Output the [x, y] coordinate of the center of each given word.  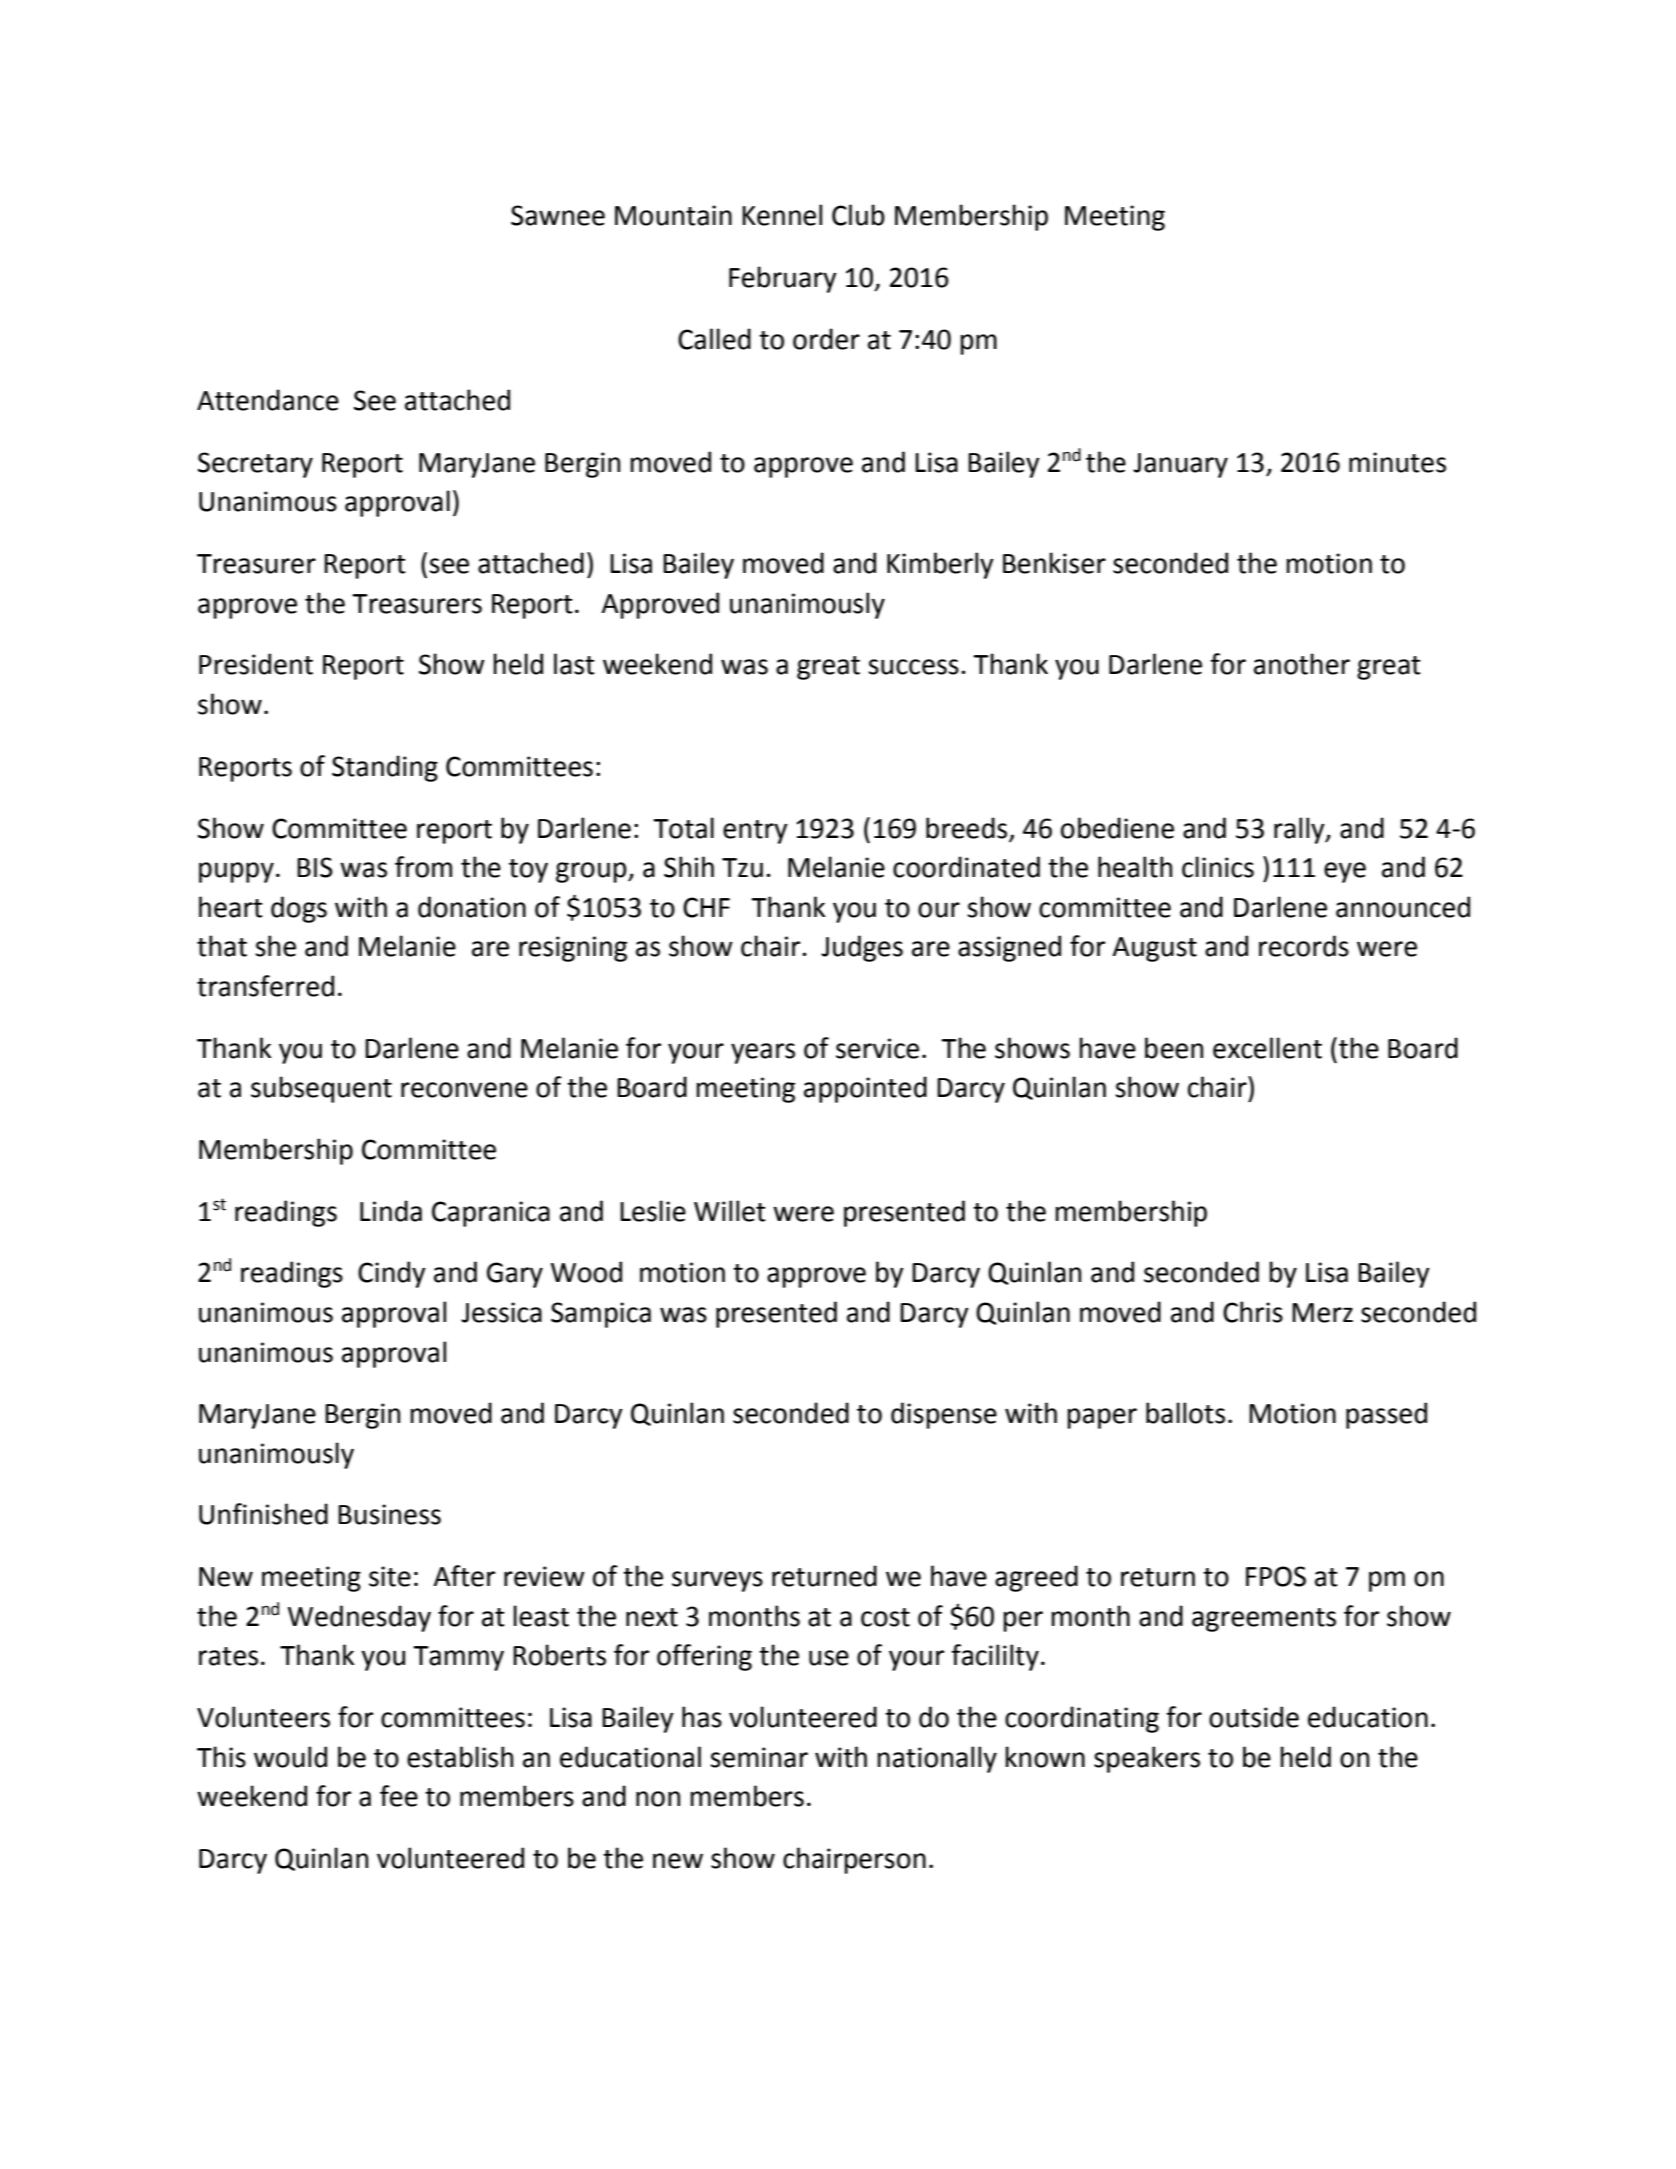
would [290, 1757]
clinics [1218, 867]
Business [389, 1514]
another [1302, 664]
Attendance [268, 400]
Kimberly [940, 565]
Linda [391, 1211]
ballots [1185, 1413]
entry [755, 832]
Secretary [255, 465]
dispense [944, 1415]
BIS [315, 867]
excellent [1267, 1048]
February [783, 279]
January [1180, 465]
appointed [865, 1089]
